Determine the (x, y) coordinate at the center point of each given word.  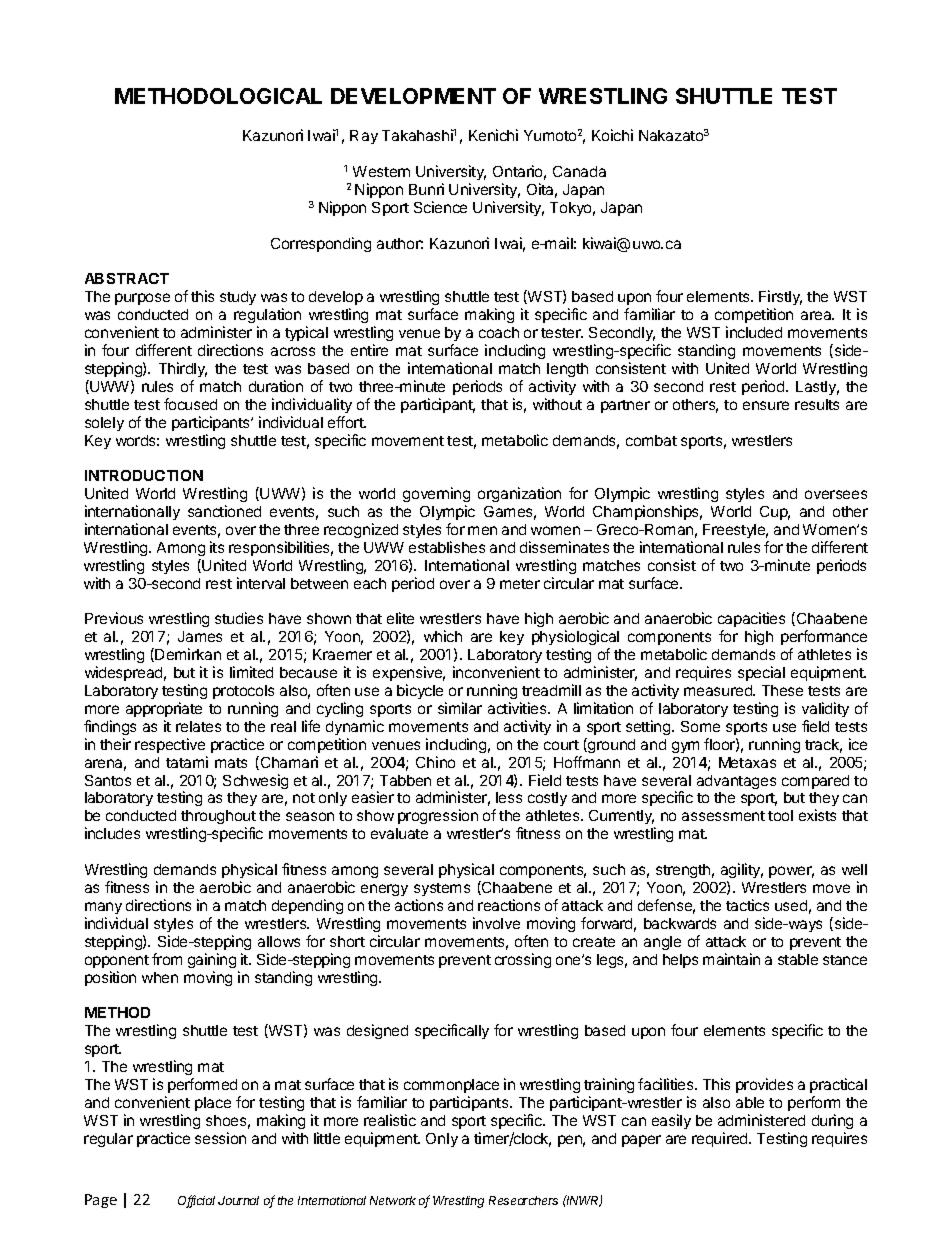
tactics (747, 905)
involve (496, 923)
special (761, 673)
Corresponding (321, 244)
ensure (766, 405)
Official (196, 1201)
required (721, 1139)
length (567, 370)
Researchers (523, 1200)
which (443, 636)
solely (104, 424)
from (167, 959)
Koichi (612, 135)
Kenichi (493, 135)
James (200, 636)
